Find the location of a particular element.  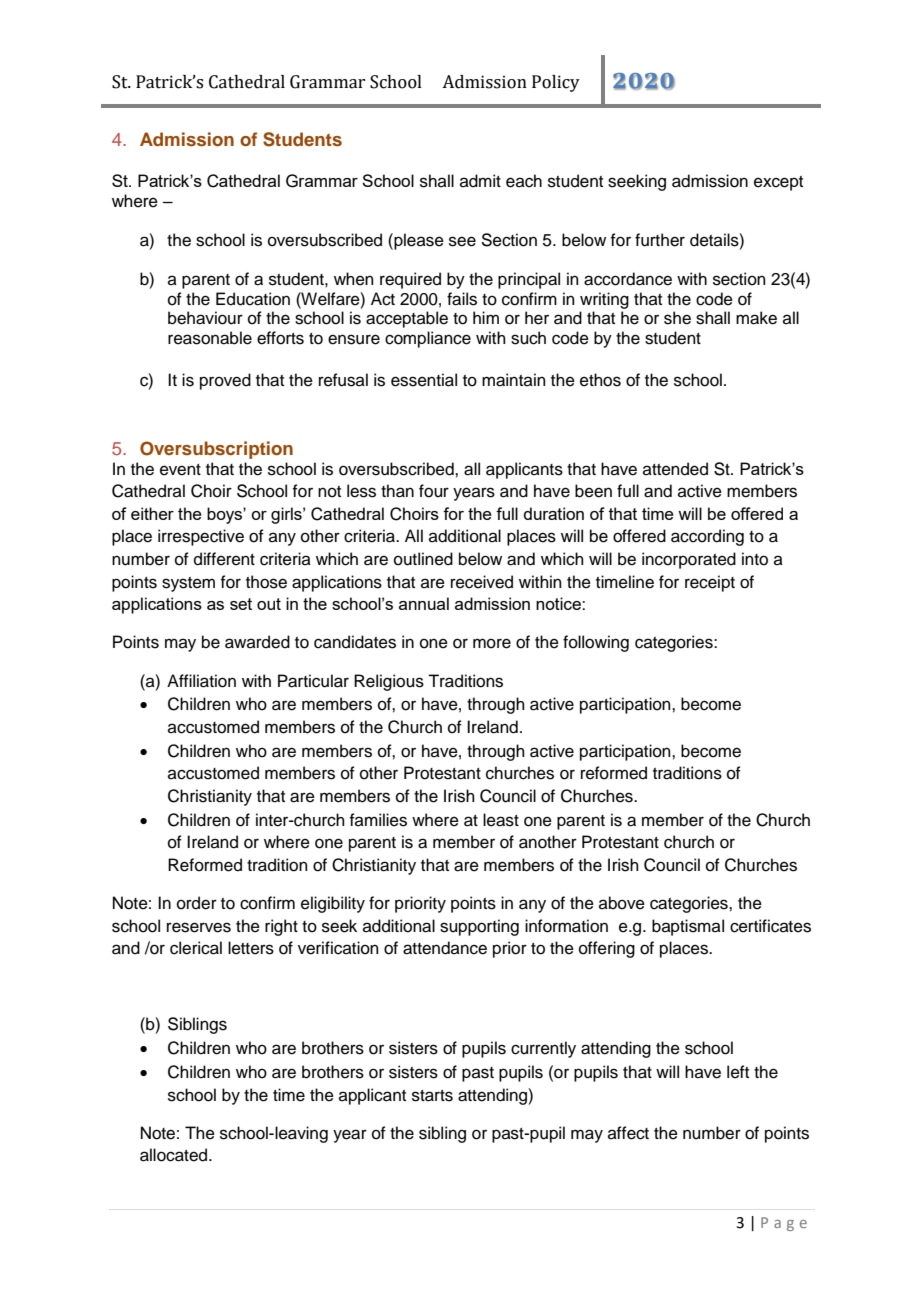

receipt is located at coordinates (710, 583).
